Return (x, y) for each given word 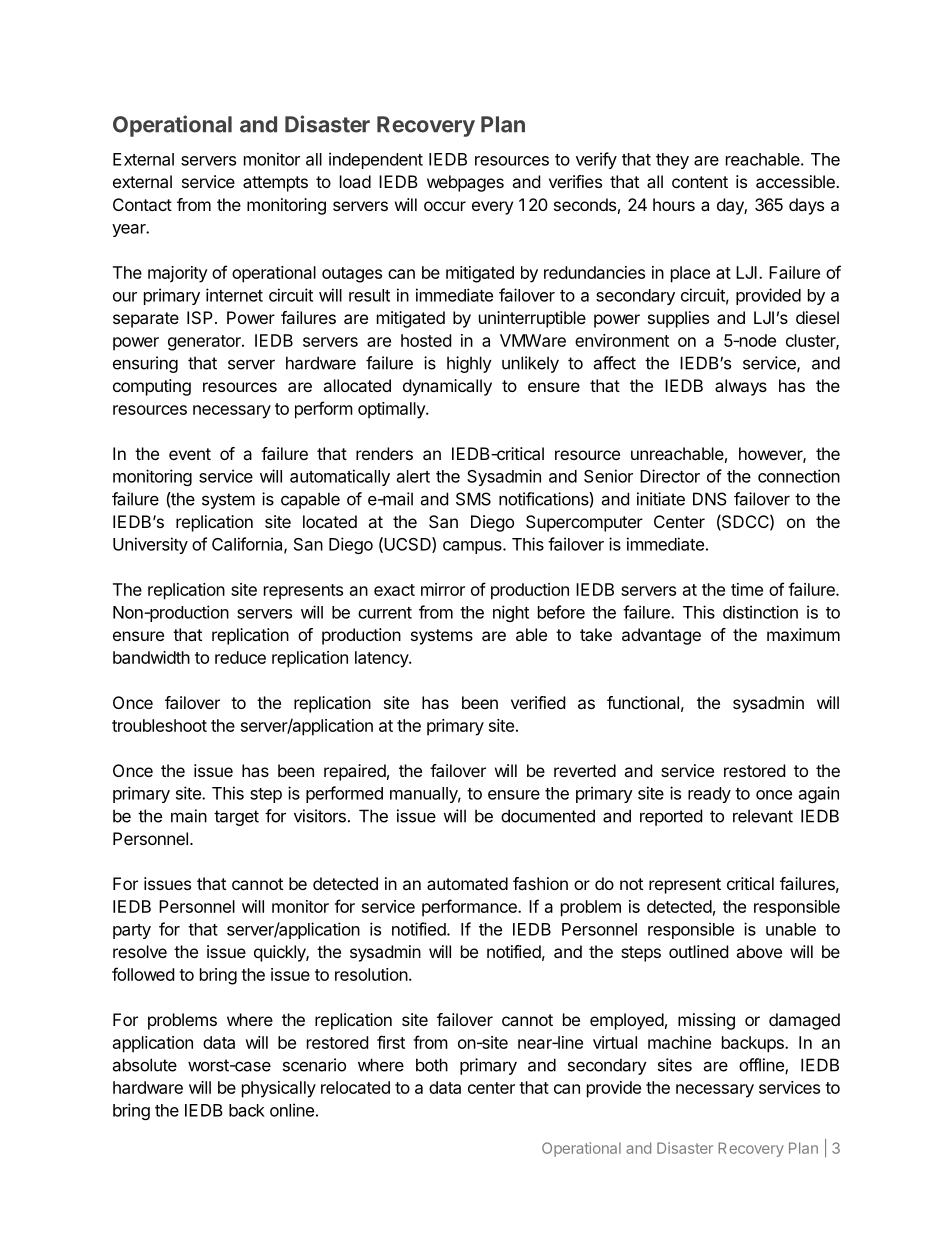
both (432, 1065)
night (511, 613)
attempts (275, 184)
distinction (760, 612)
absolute (144, 1065)
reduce (240, 657)
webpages (465, 183)
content (700, 182)
